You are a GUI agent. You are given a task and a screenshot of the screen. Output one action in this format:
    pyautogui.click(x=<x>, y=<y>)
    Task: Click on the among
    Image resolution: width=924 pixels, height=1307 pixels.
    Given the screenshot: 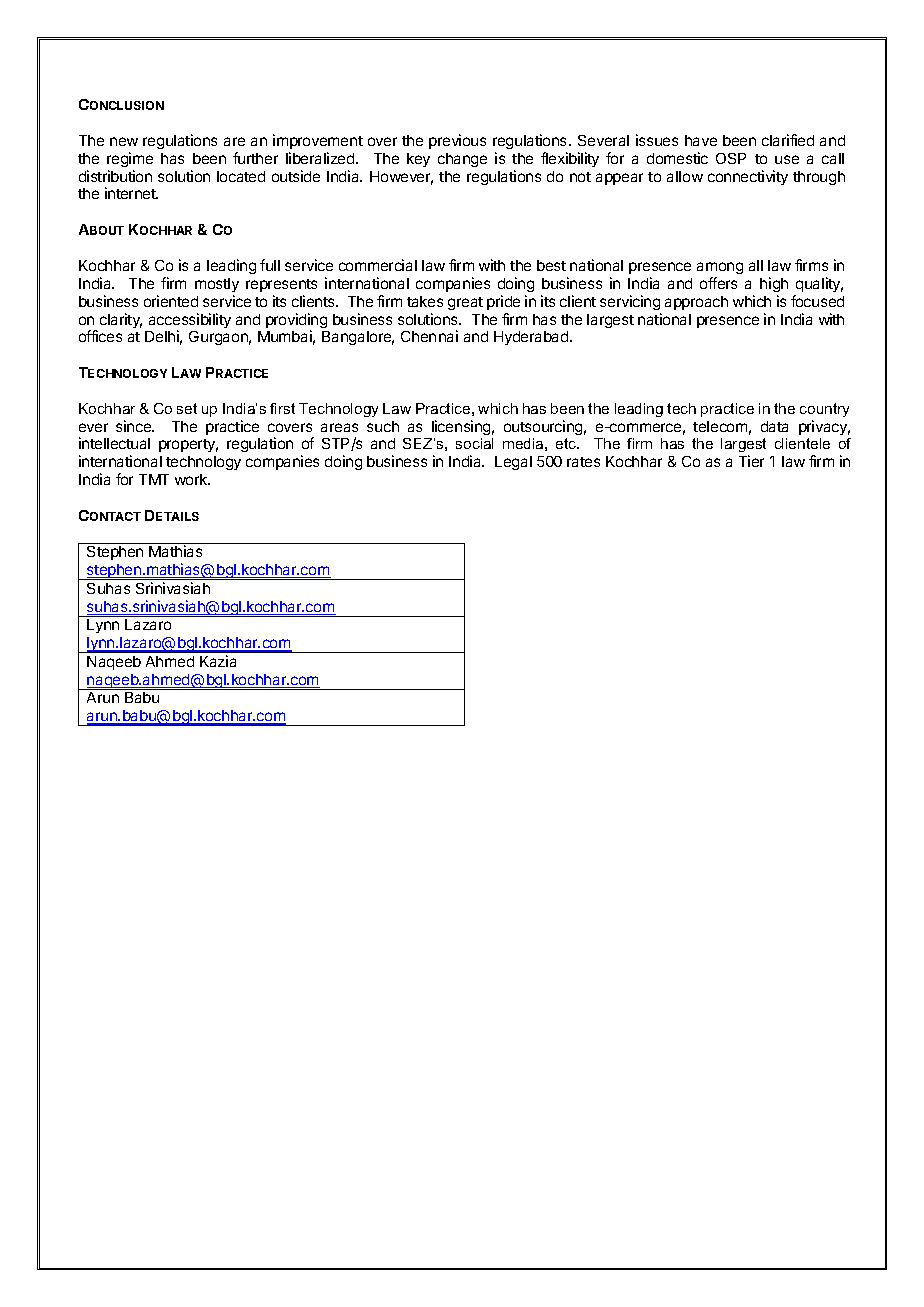 What is the action you would take?
    pyautogui.click(x=720, y=268)
